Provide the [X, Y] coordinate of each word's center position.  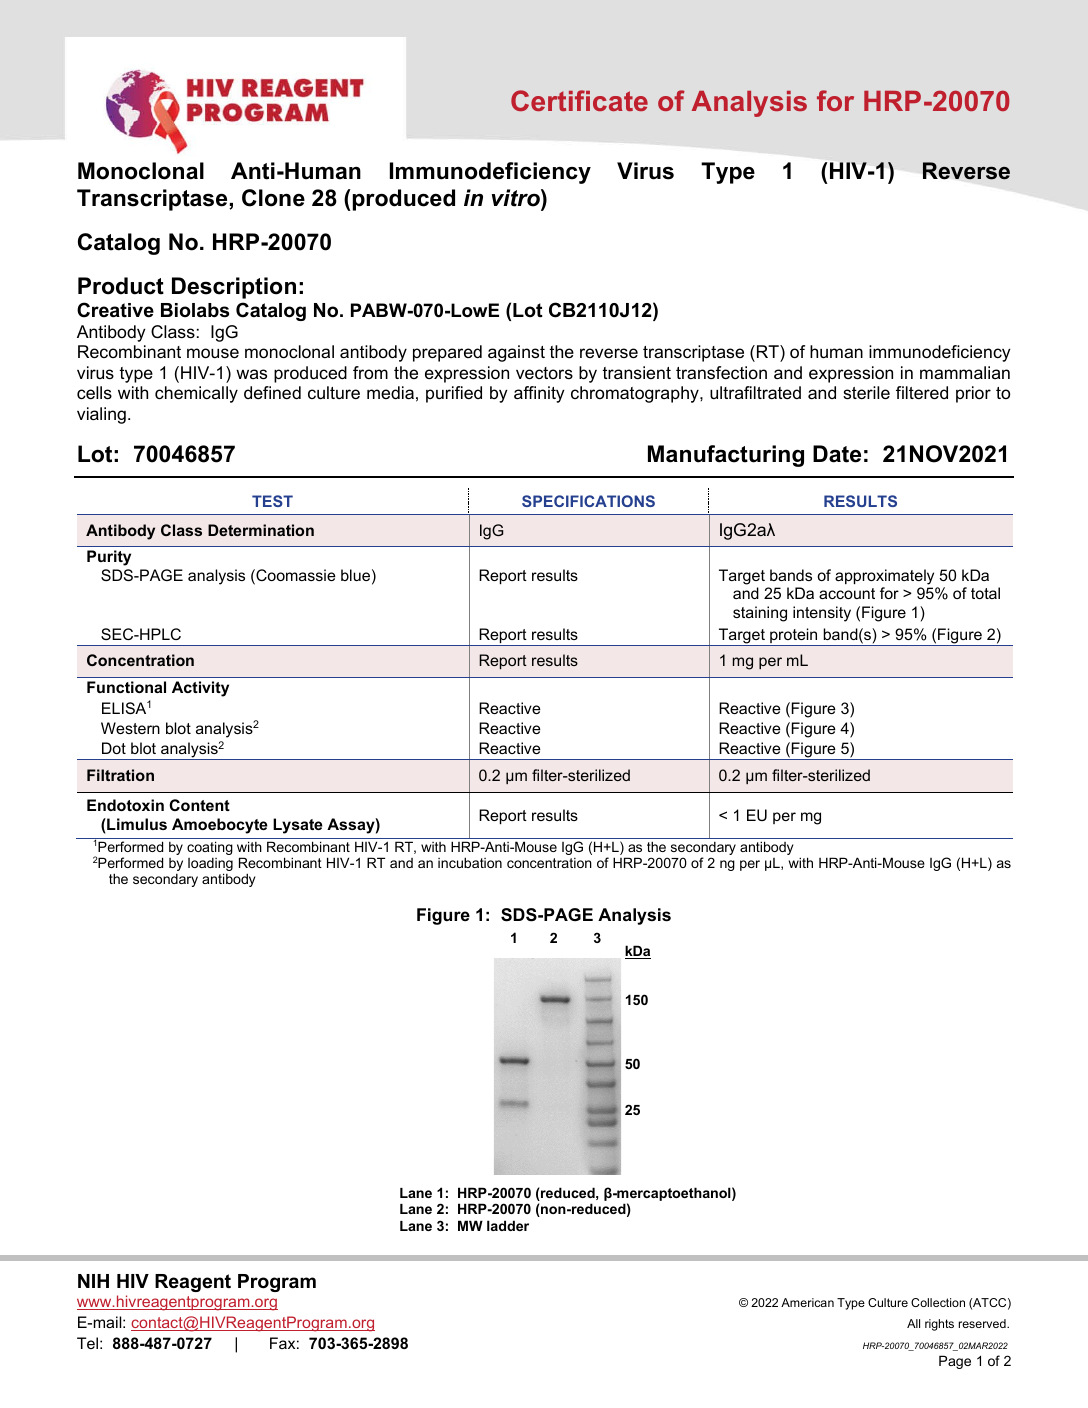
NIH [93, 1281]
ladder [508, 1225]
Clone [273, 198]
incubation [470, 862]
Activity [200, 689]
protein [794, 637]
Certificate [579, 100]
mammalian [965, 372]
